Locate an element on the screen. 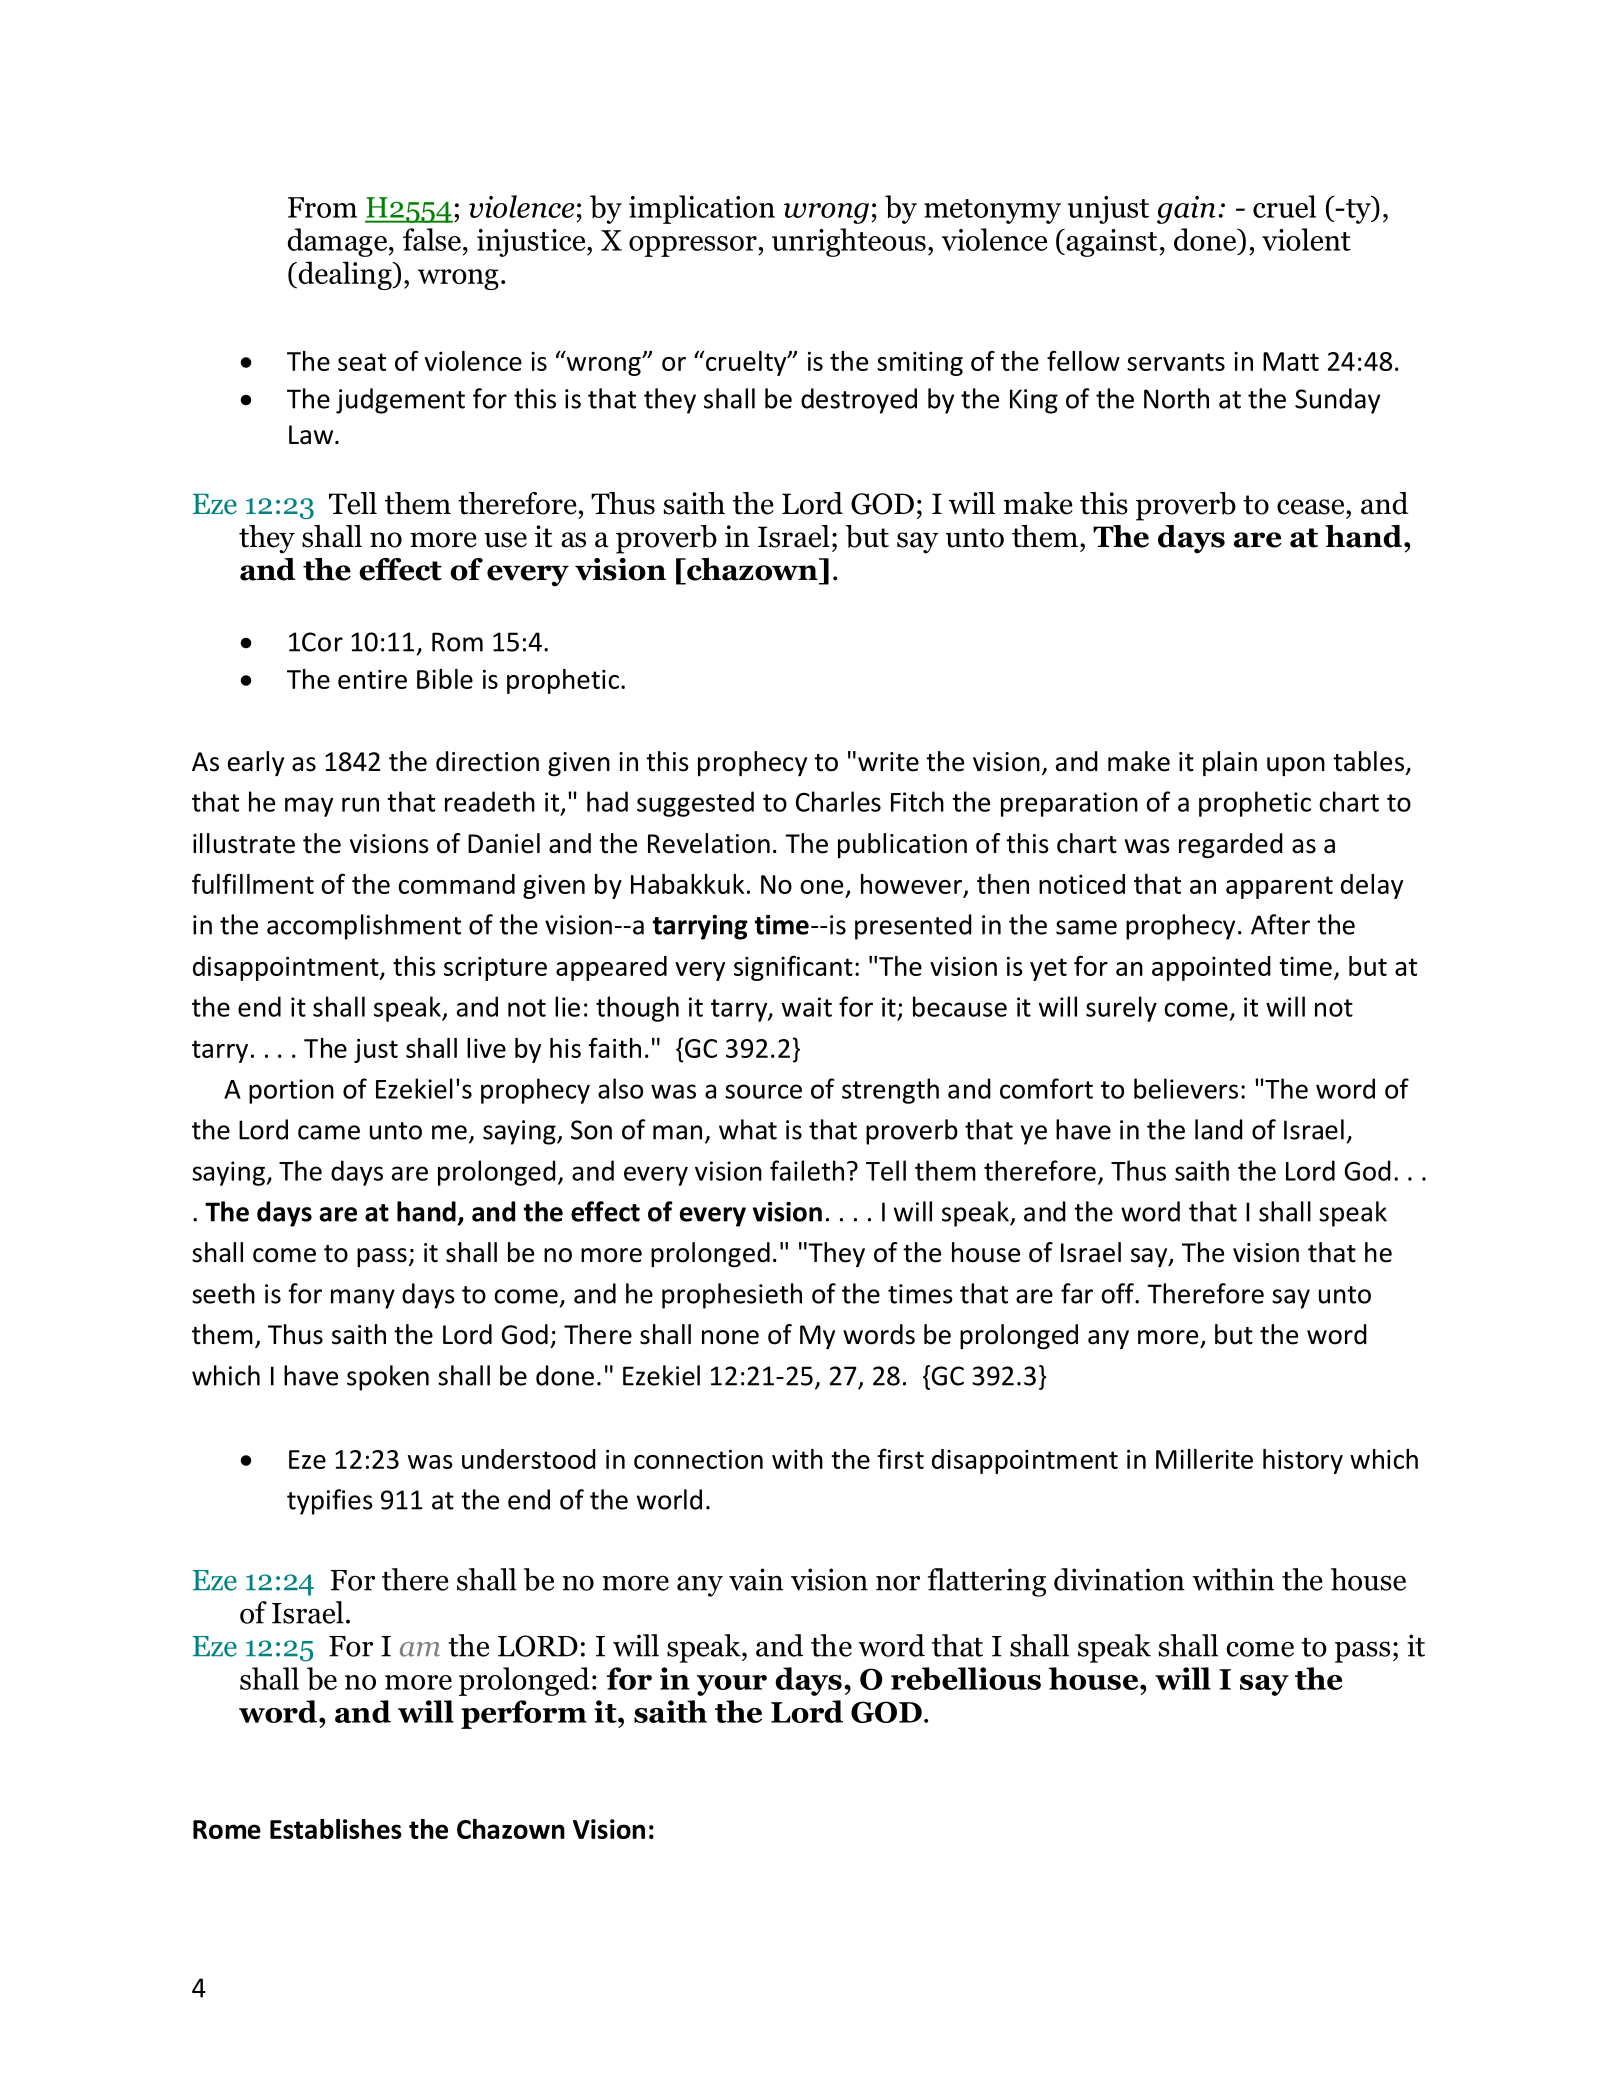 The height and width of the screenshot is (2099, 1622). unrighteous is located at coordinates (849, 242).
